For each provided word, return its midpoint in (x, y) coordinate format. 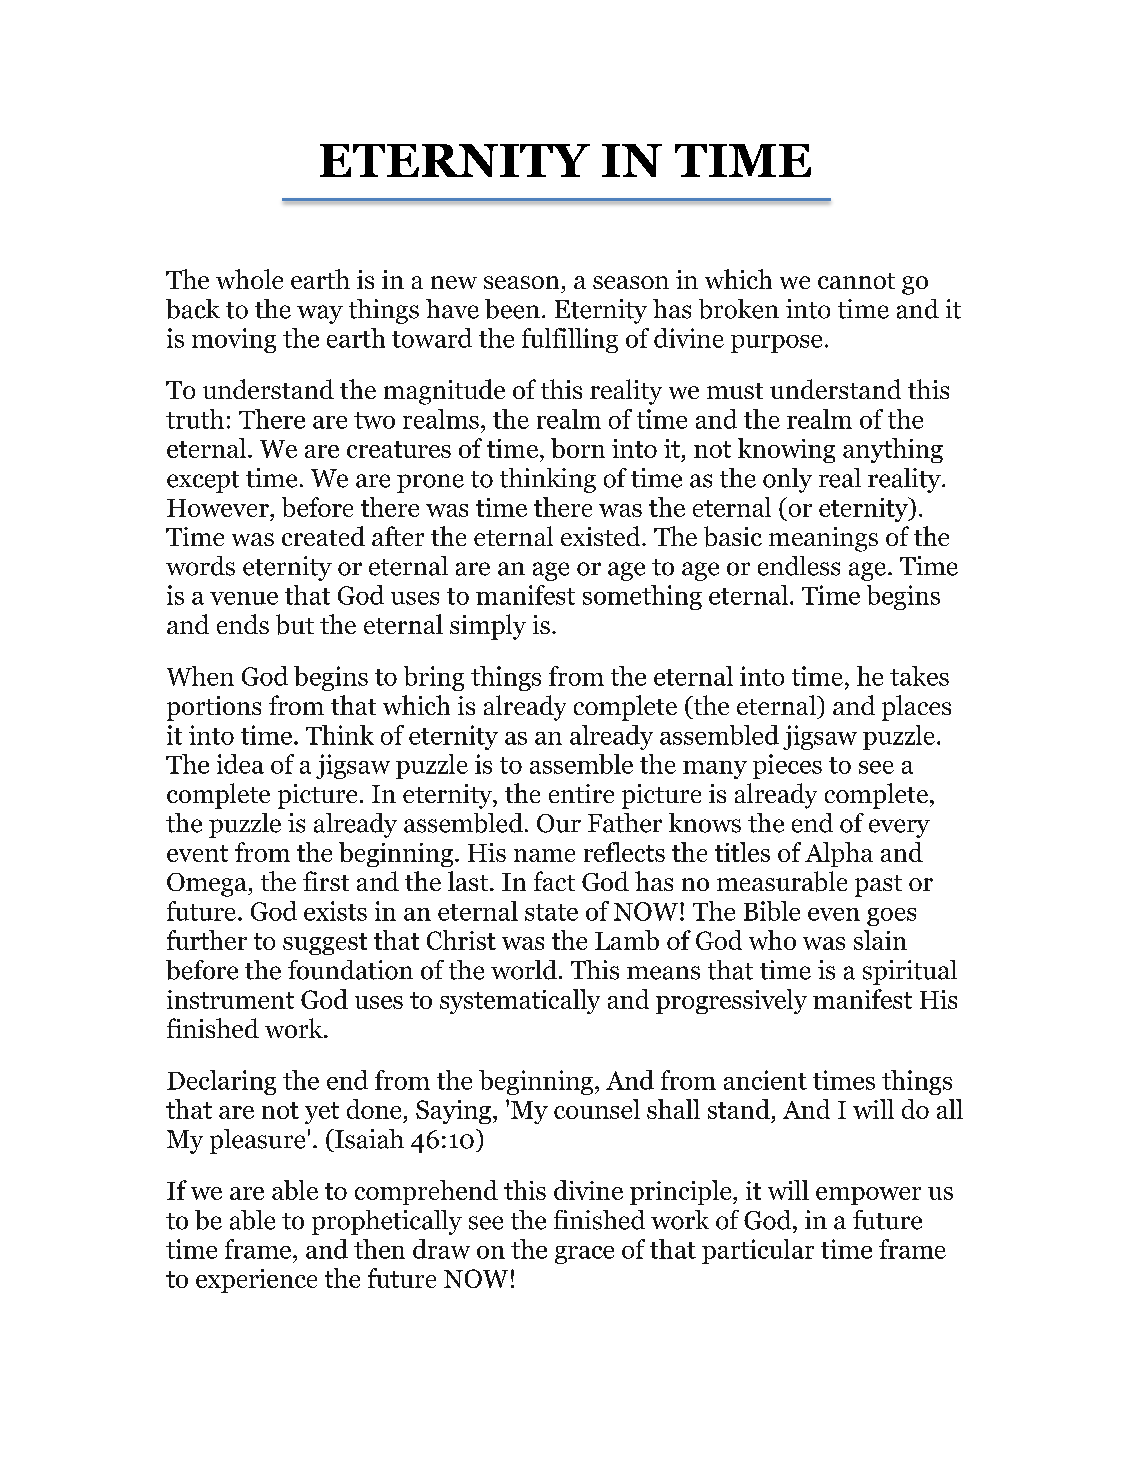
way (320, 314)
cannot (856, 281)
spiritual (910, 972)
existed (602, 536)
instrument (230, 999)
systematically (520, 1001)
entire (581, 793)
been (512, 309)
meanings (823, 539)
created (323, 536)
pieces (787, 766)
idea (240, 764)
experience (256, 1281)
